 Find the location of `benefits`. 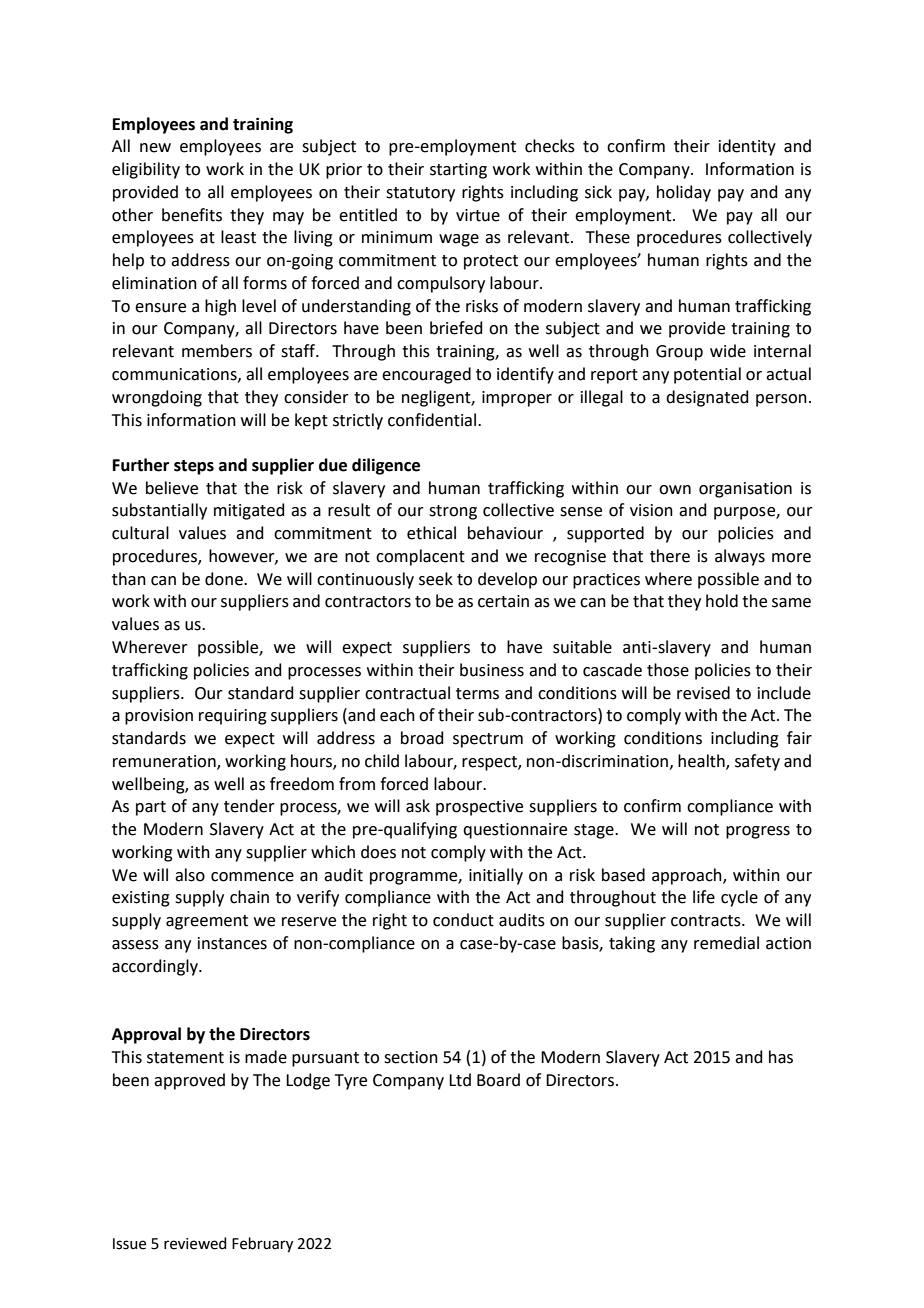

benefits is located at coordinates (192, 215).
